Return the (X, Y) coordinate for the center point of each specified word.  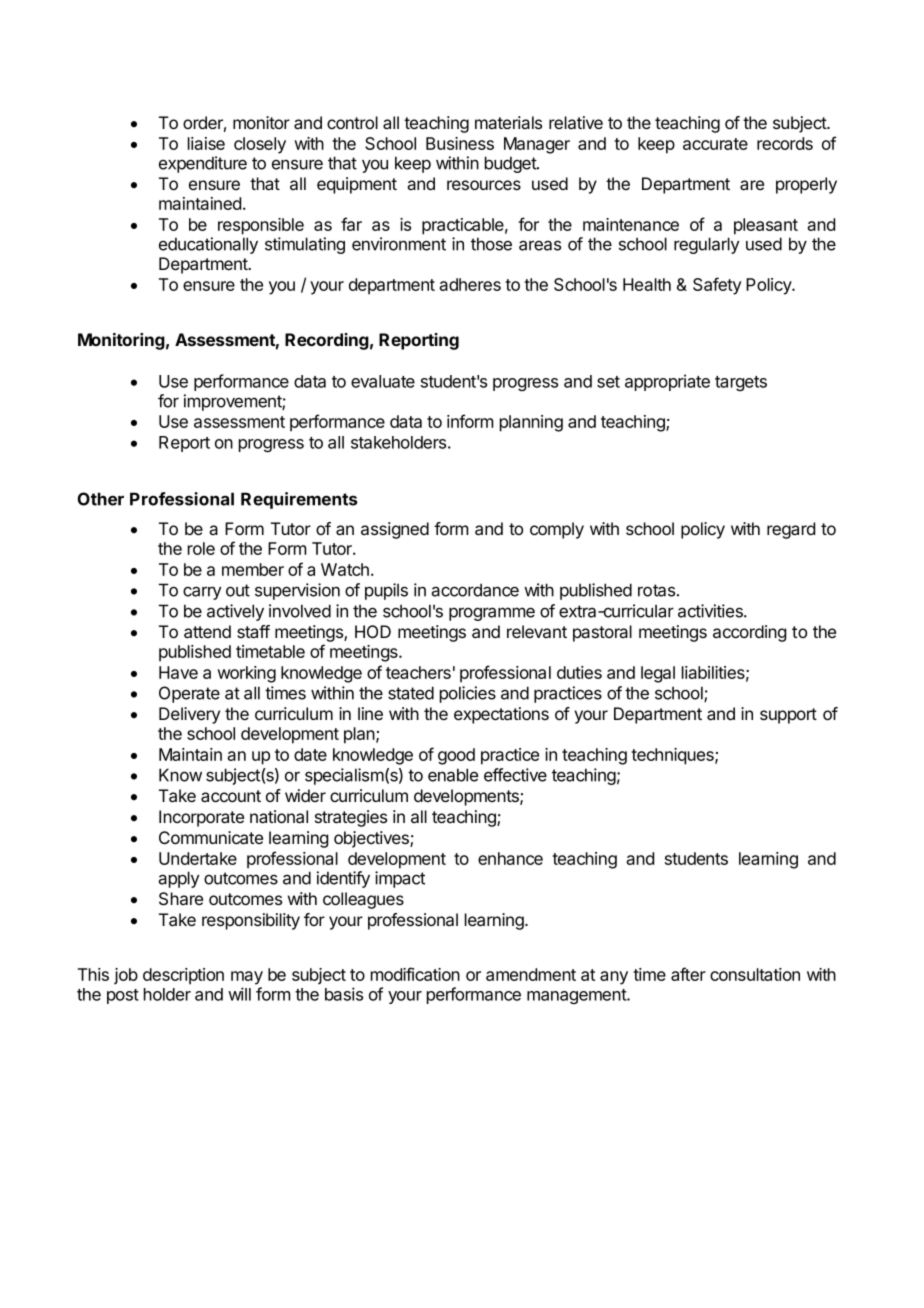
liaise (206, 143)
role (201, 548)
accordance (475, 590)
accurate (715, 144)
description (183, 976)
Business (460, 143)
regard (791, 530)
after (688, 974)
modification (415, 974)
